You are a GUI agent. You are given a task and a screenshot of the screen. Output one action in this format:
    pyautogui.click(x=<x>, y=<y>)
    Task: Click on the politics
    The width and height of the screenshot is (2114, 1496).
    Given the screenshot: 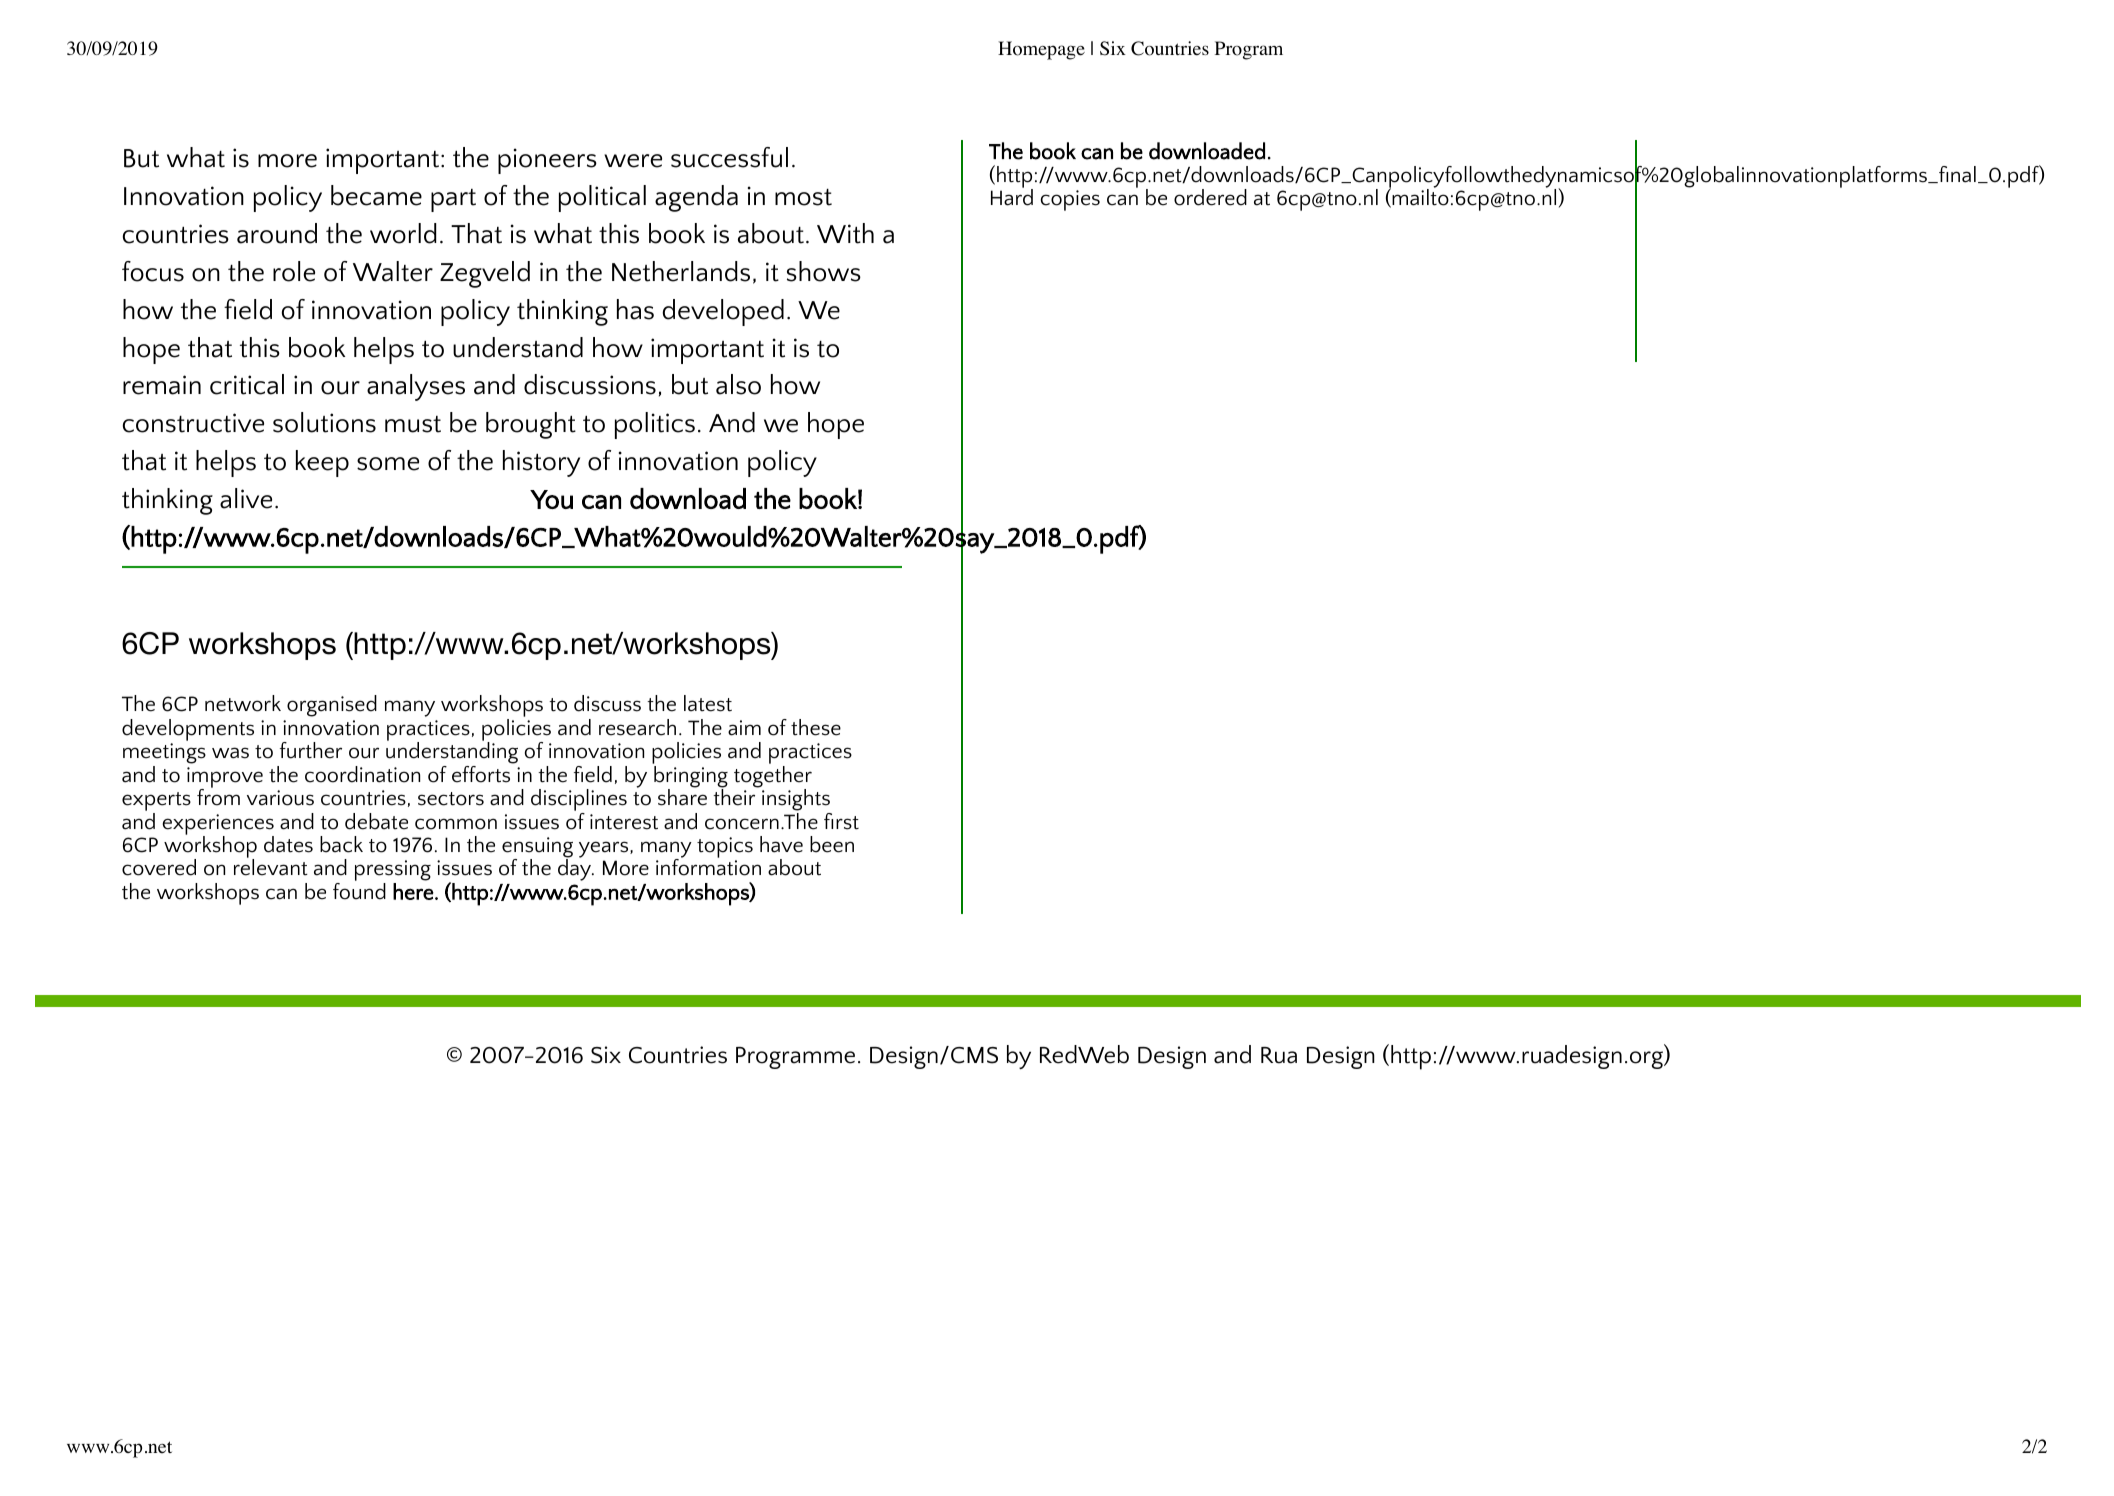 What is the action you would take?
    pyautogui.click(x=655, y=425)
